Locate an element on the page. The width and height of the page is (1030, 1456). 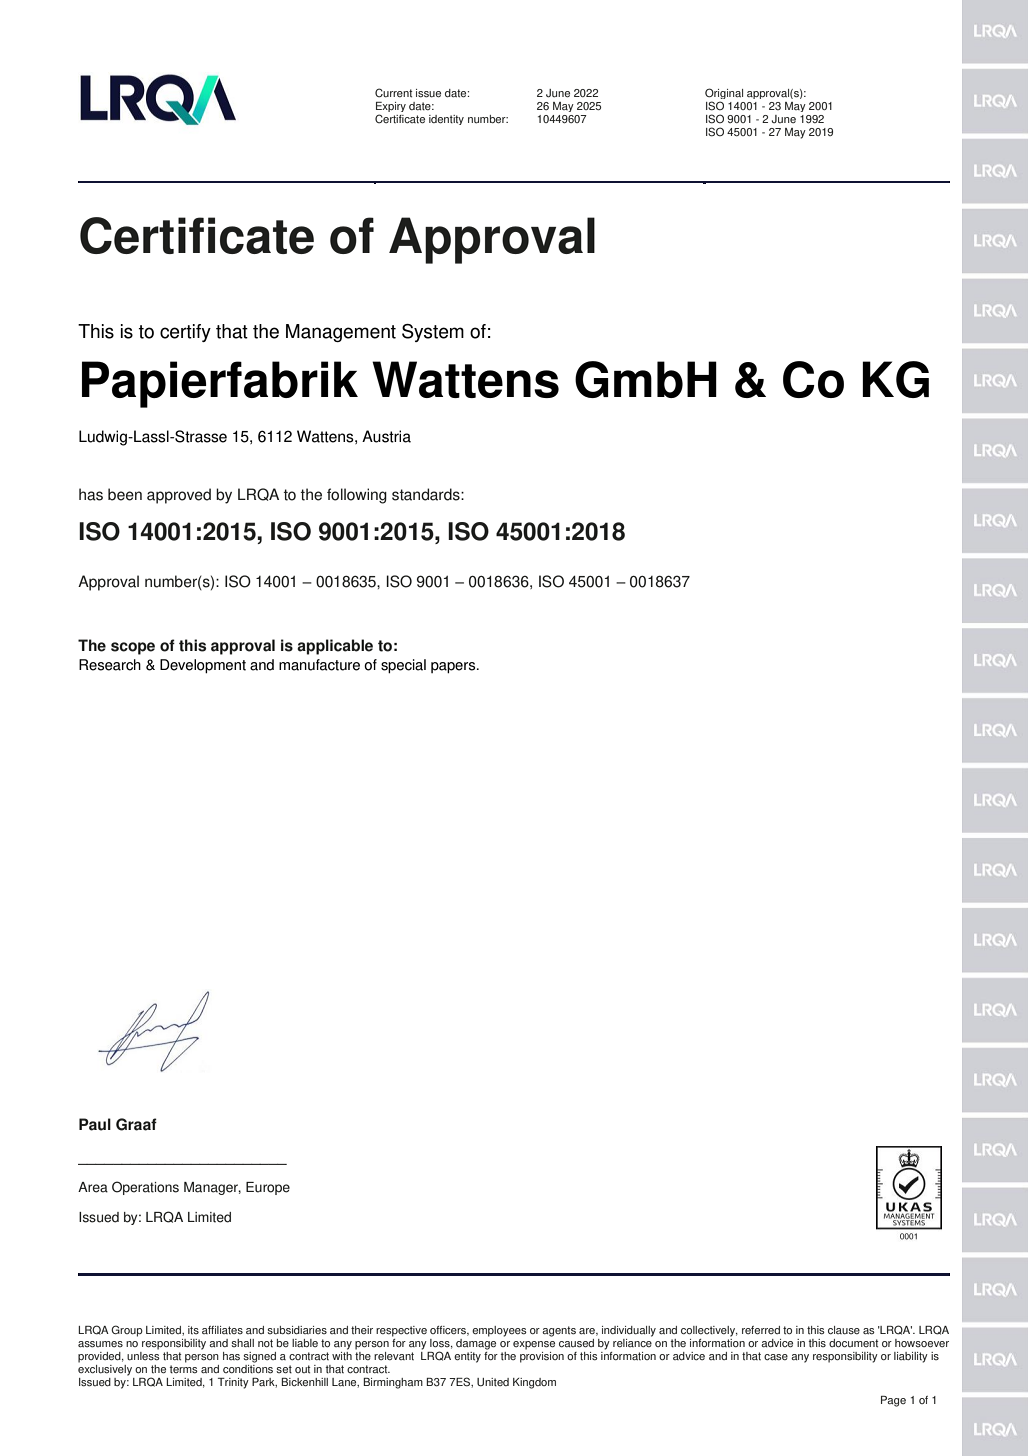
Current is located at coordinates (394, 93).
